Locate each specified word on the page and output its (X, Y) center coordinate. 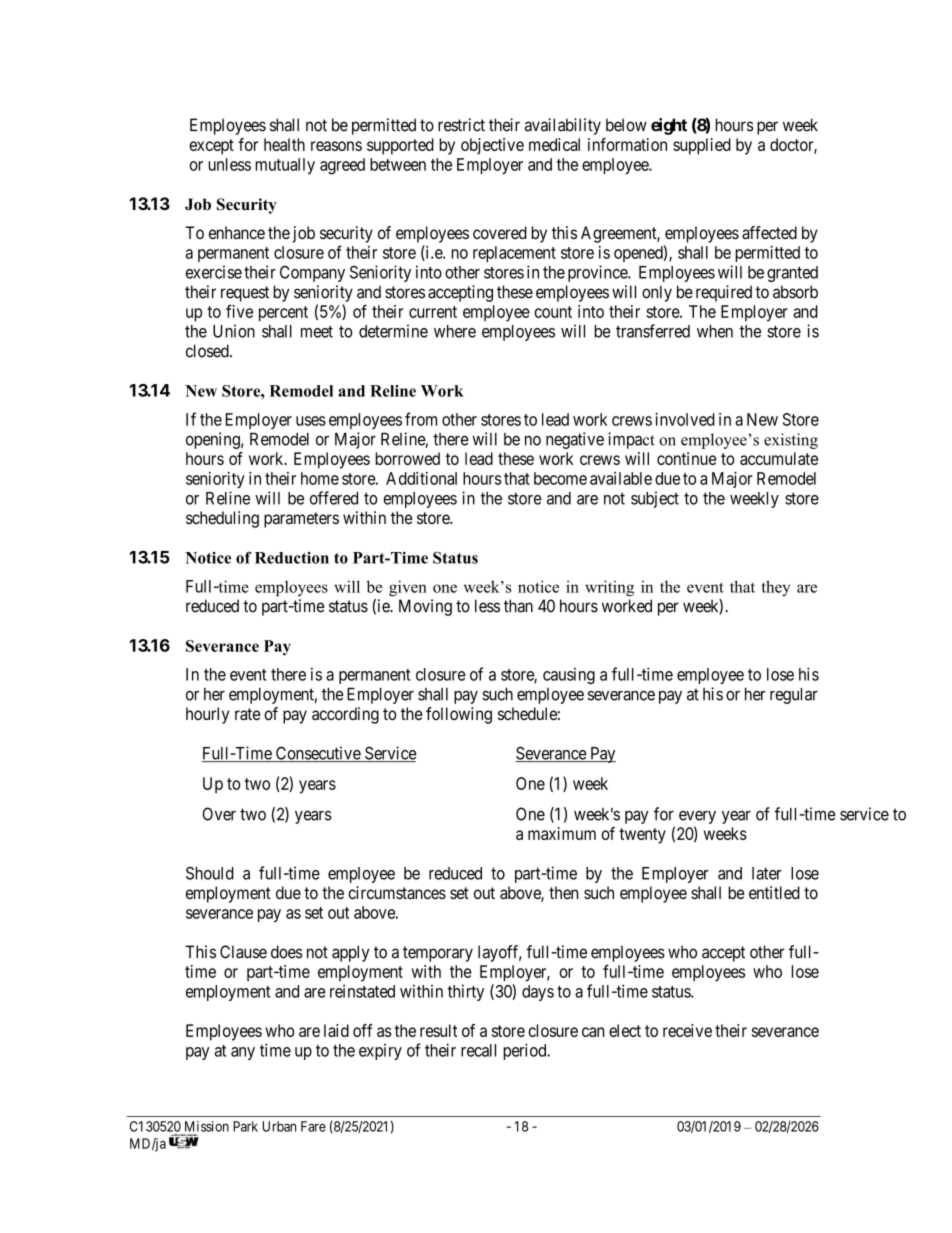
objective (492, 146)
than (518, 606)
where (455, 331)
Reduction (292, 558)
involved (685, 419)
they (775, 588)
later (767, 873)
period (526, 1051)
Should (210, 873)
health (284, 144)
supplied (702, 146)
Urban (279, 1126)
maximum (562, 833)
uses (311, 421)
